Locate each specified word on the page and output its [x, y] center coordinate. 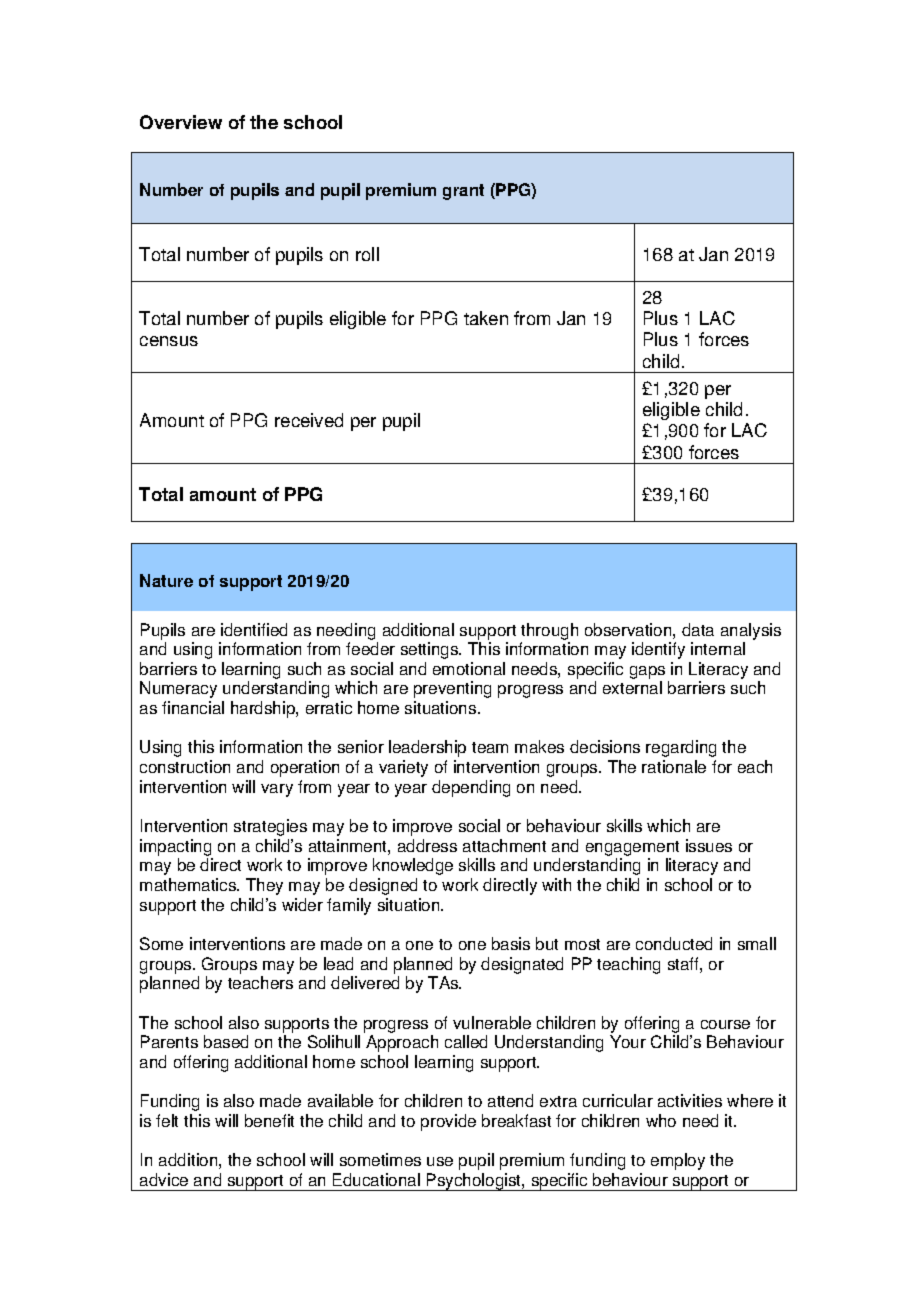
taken [486, 318]
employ [678, 1161]
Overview [181, 122]
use [440, 1161]
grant [463, 192]
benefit [269, 1120]
